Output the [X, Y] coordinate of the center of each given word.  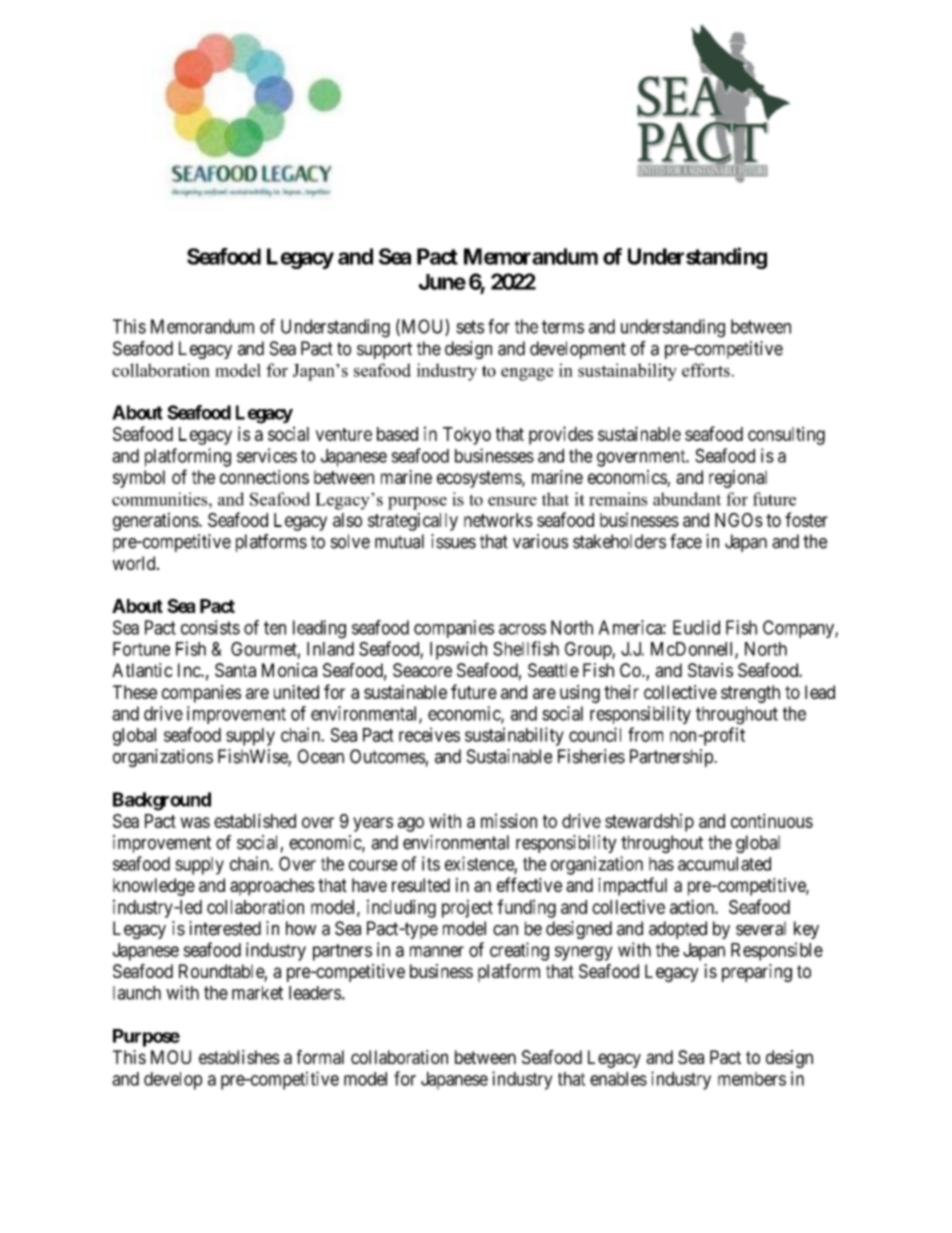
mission [509, 820]
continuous [772, 820]
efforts [706, 370]
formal [320, 1057]
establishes [239, 1057]
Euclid [696, 627]
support [384, 350]
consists [210, 627]
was [195, 822]
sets [470, 327]
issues [453, 541]
